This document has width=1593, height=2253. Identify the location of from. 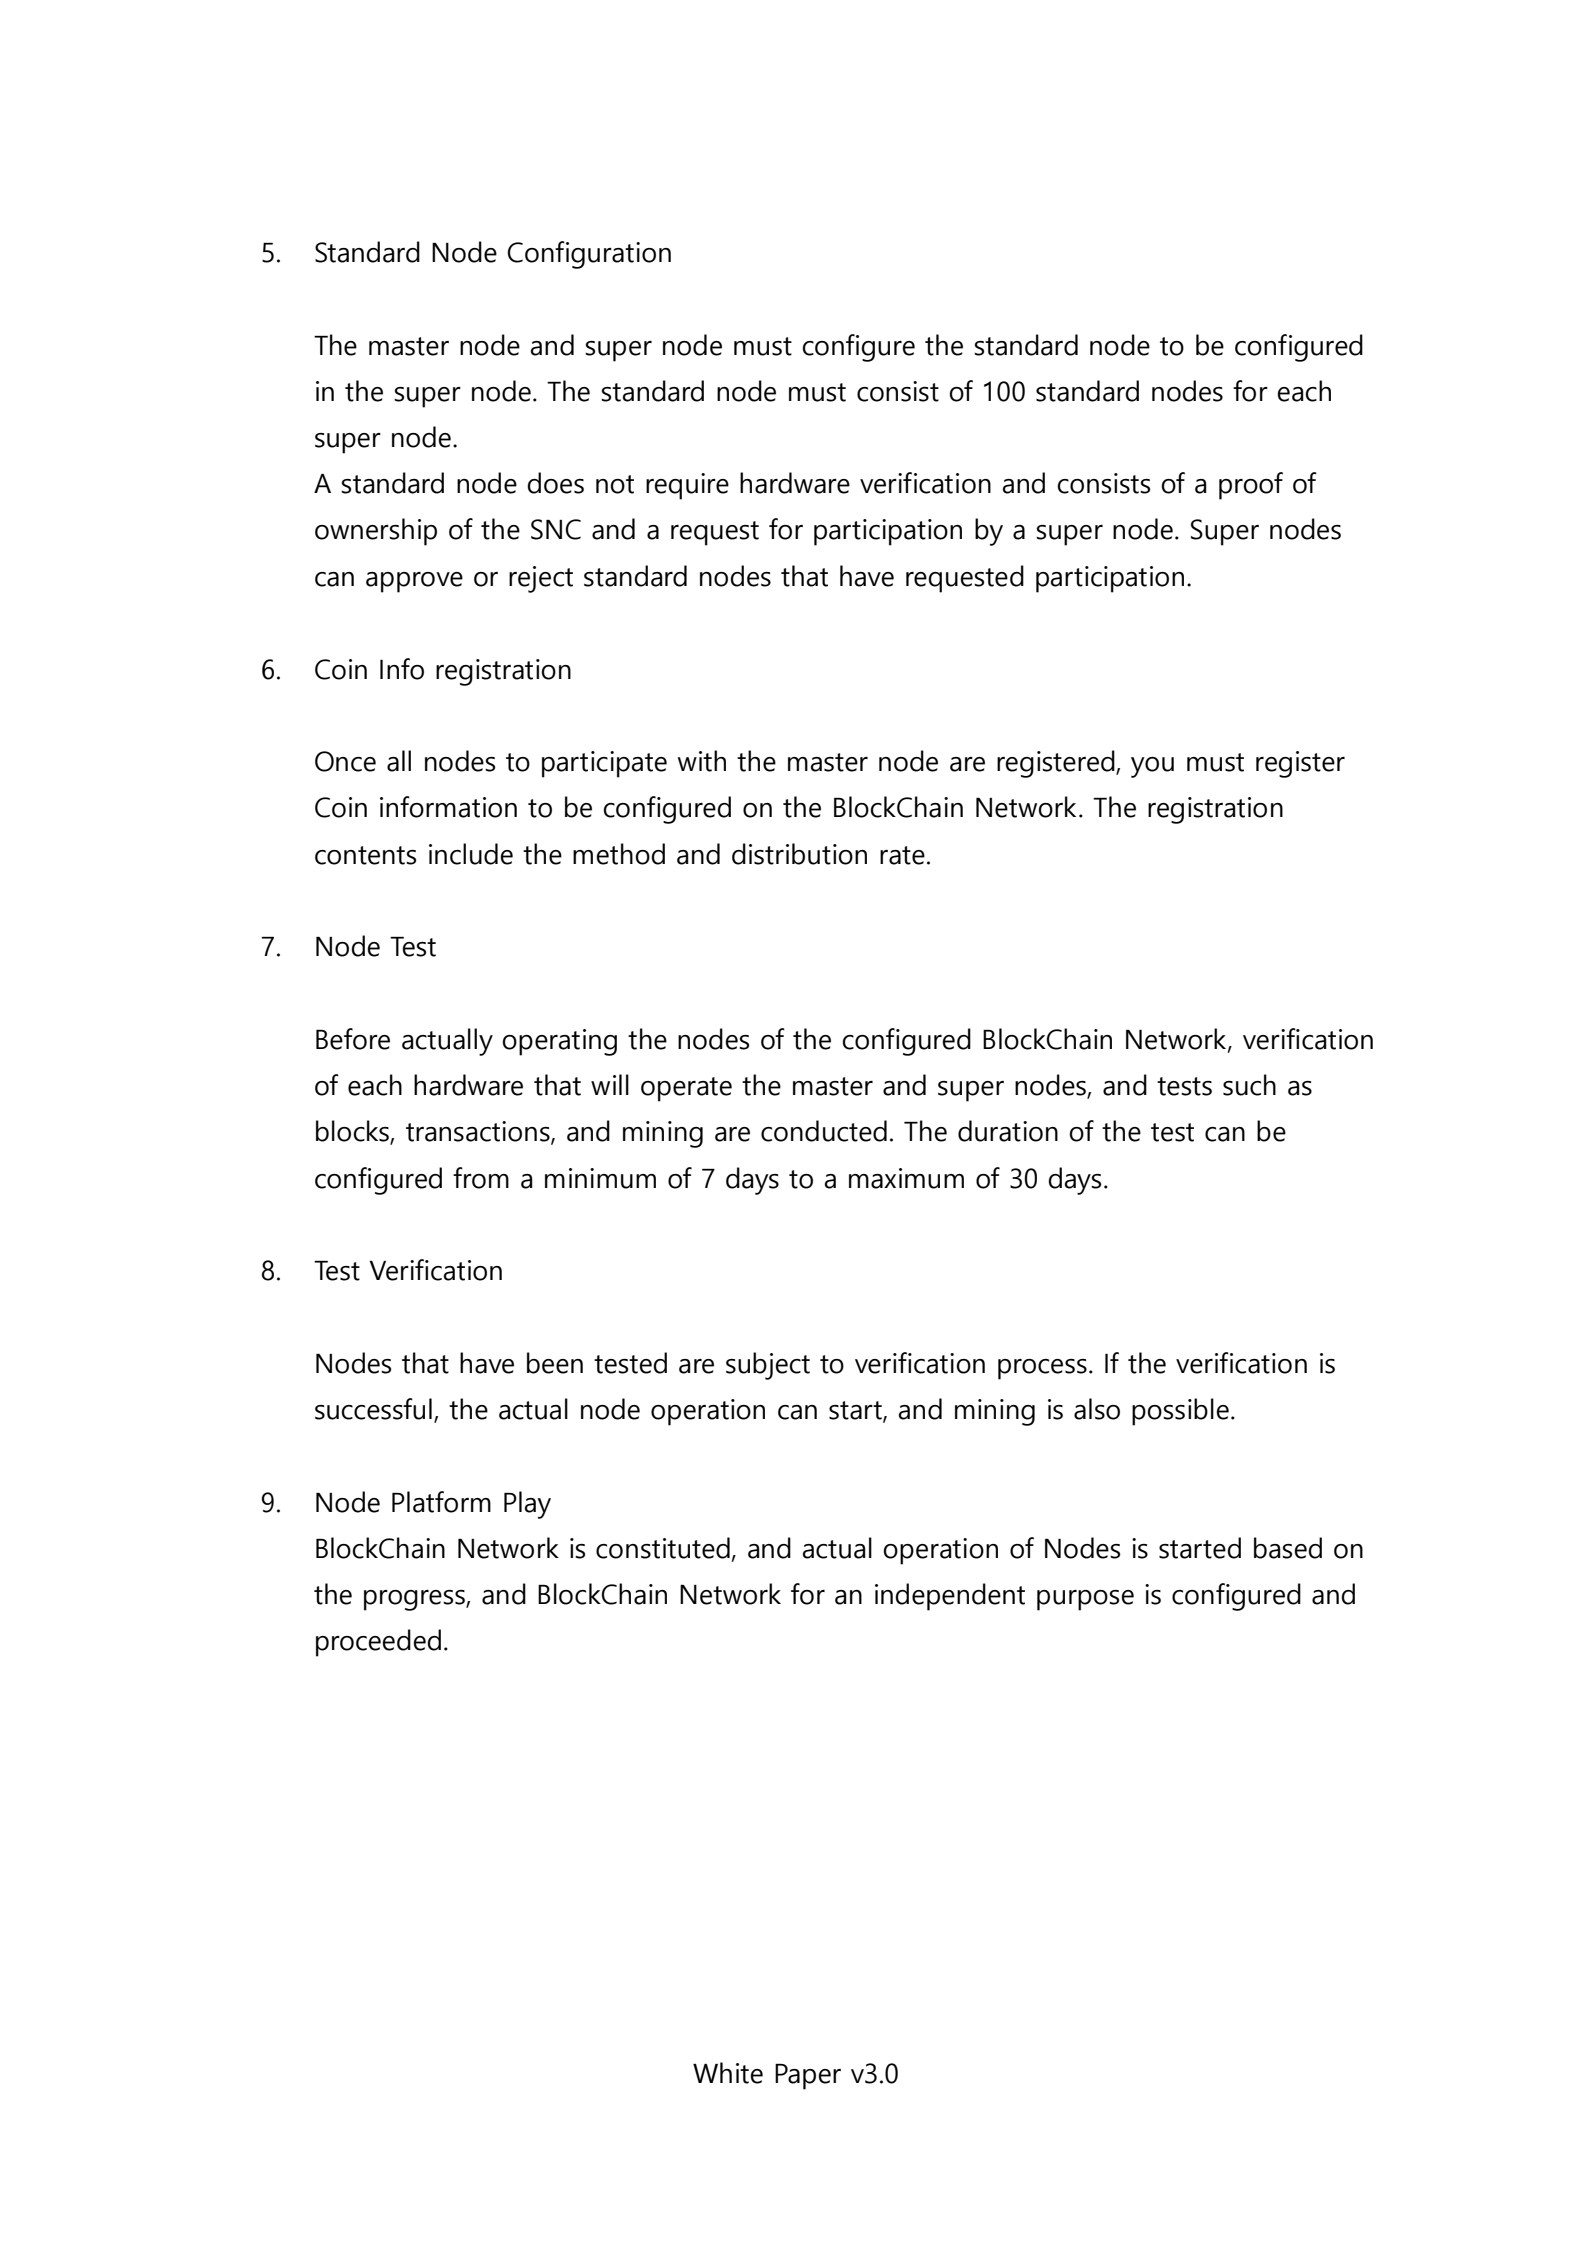
(481, 1178).
